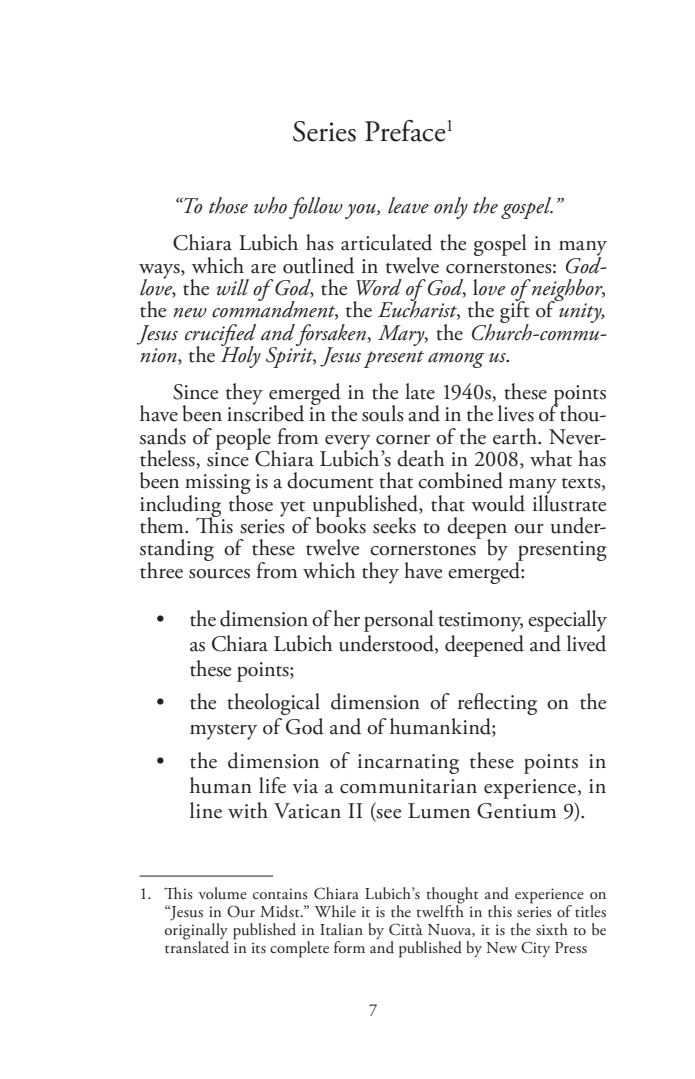 The height and width of the screenshot is (1079, 695). Describe the element at coordinates (218, 485) in the screenshot. I see `missing` at that location.
